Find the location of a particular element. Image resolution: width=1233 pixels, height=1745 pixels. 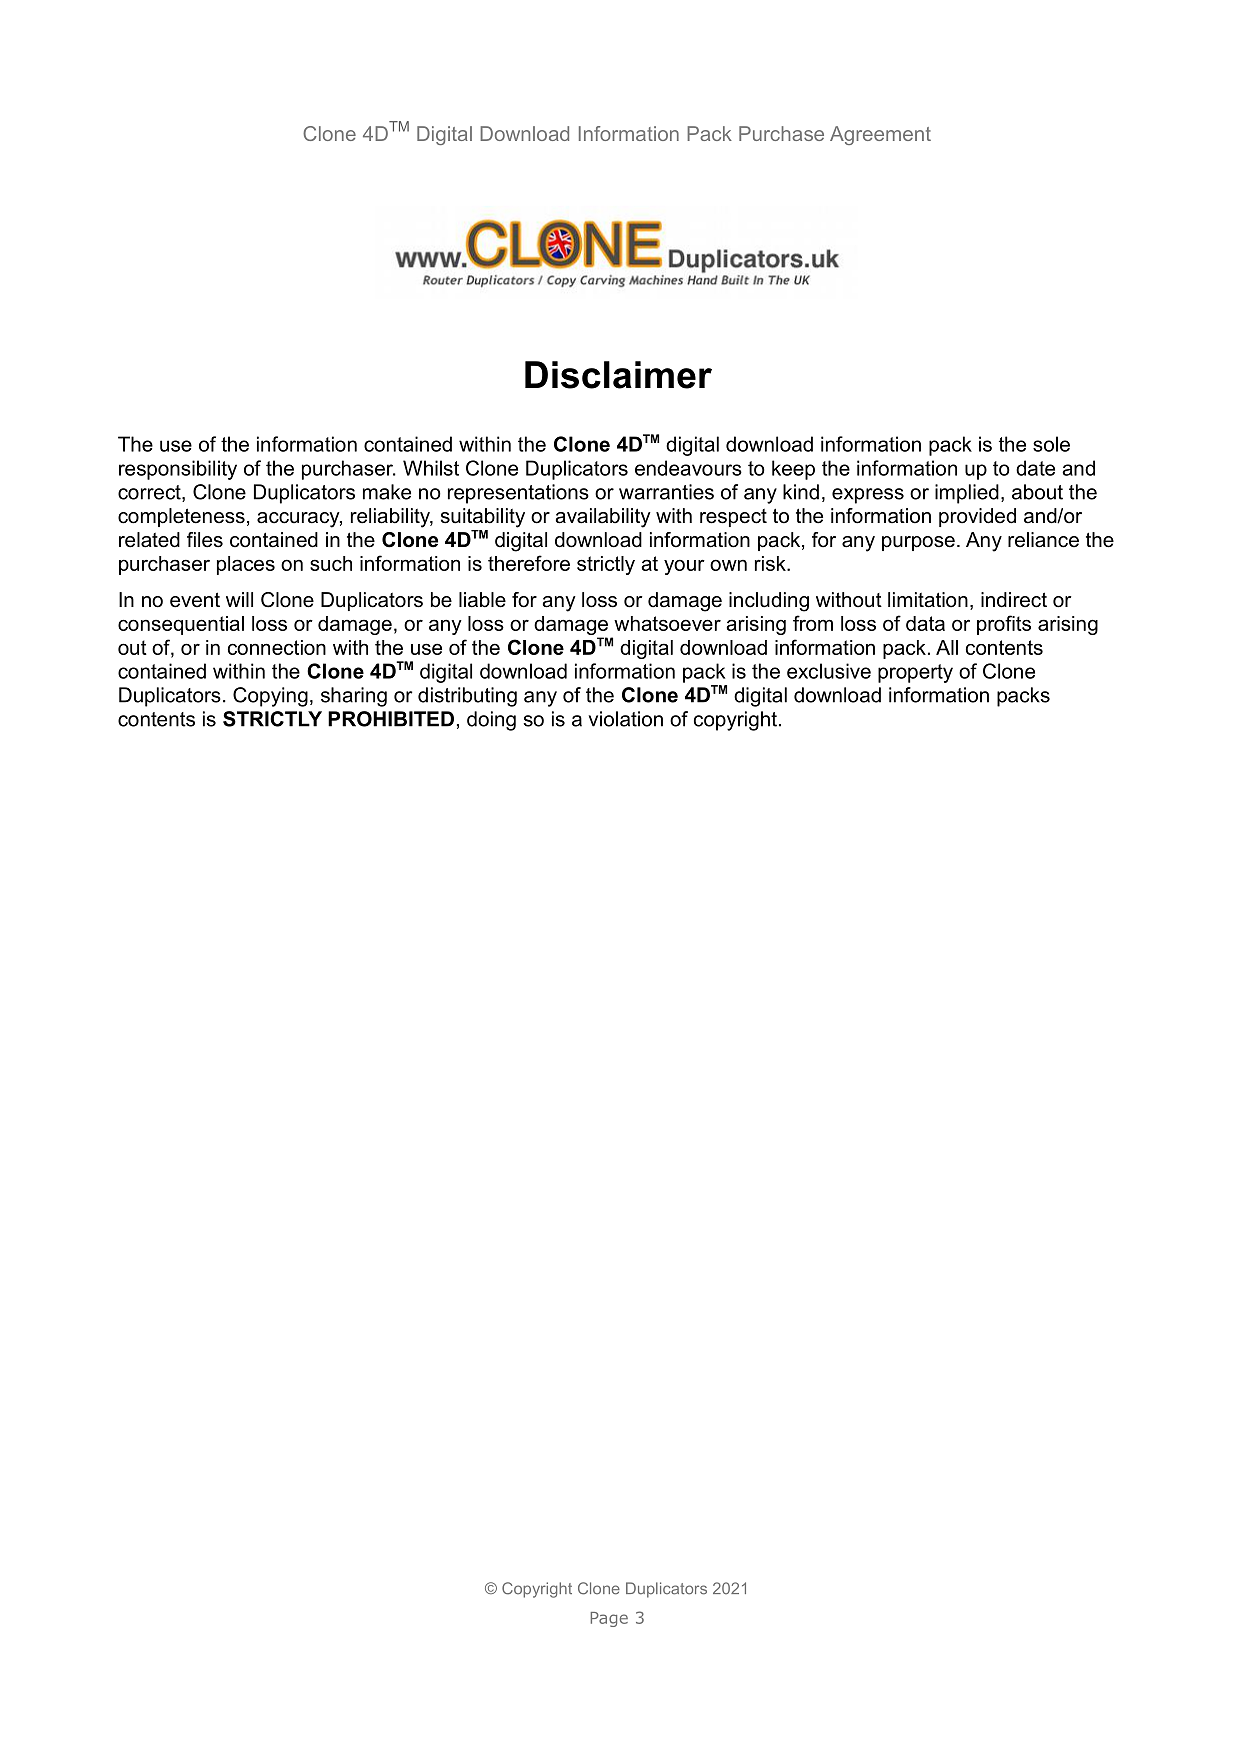

Copying is located at coordinates (270, 697).
